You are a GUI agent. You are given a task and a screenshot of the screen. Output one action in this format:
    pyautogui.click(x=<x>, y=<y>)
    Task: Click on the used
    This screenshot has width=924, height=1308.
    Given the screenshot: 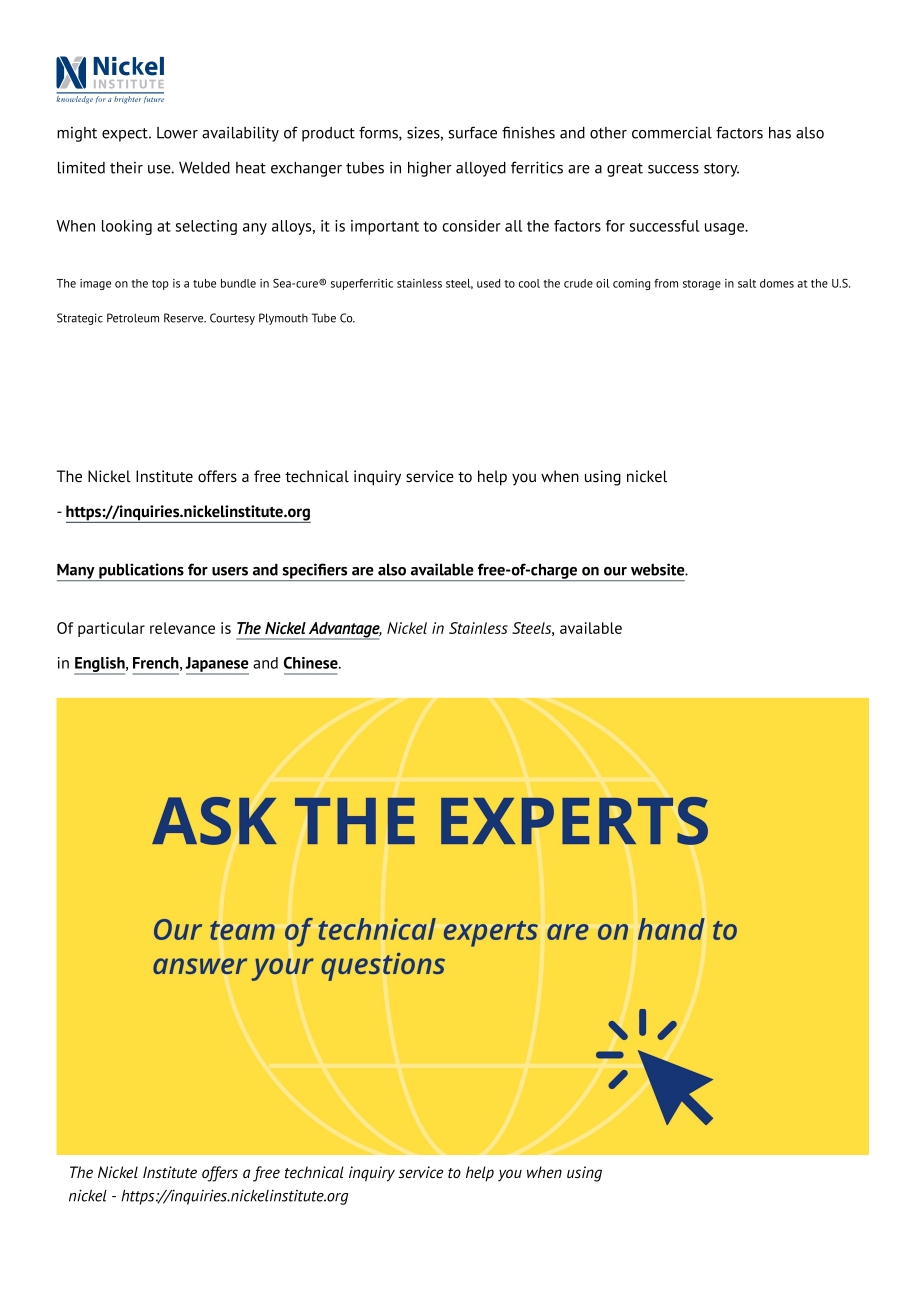 What is the action you would take?
    pyautogui.click(x=488, y=283)
